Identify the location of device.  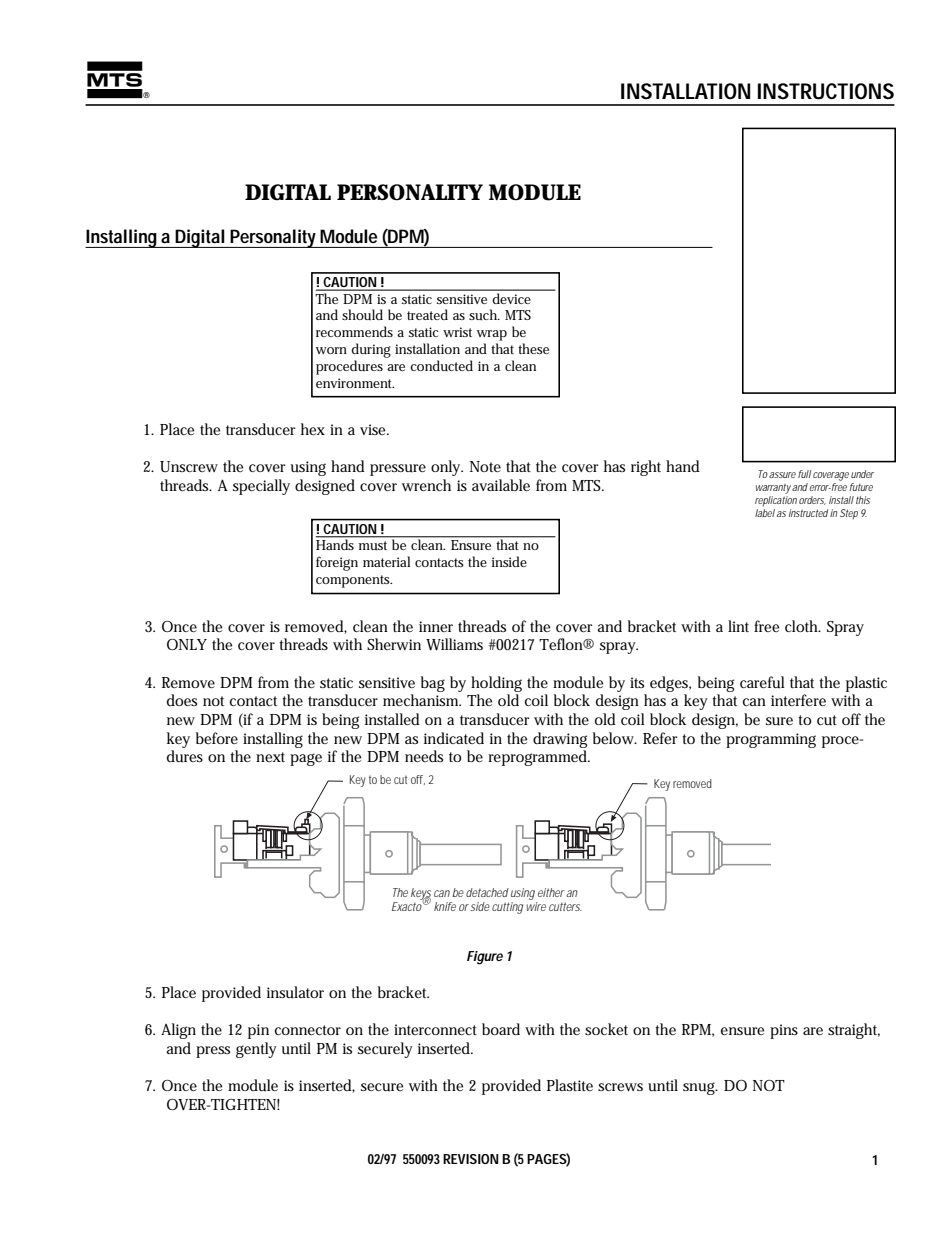
(511, 299).
